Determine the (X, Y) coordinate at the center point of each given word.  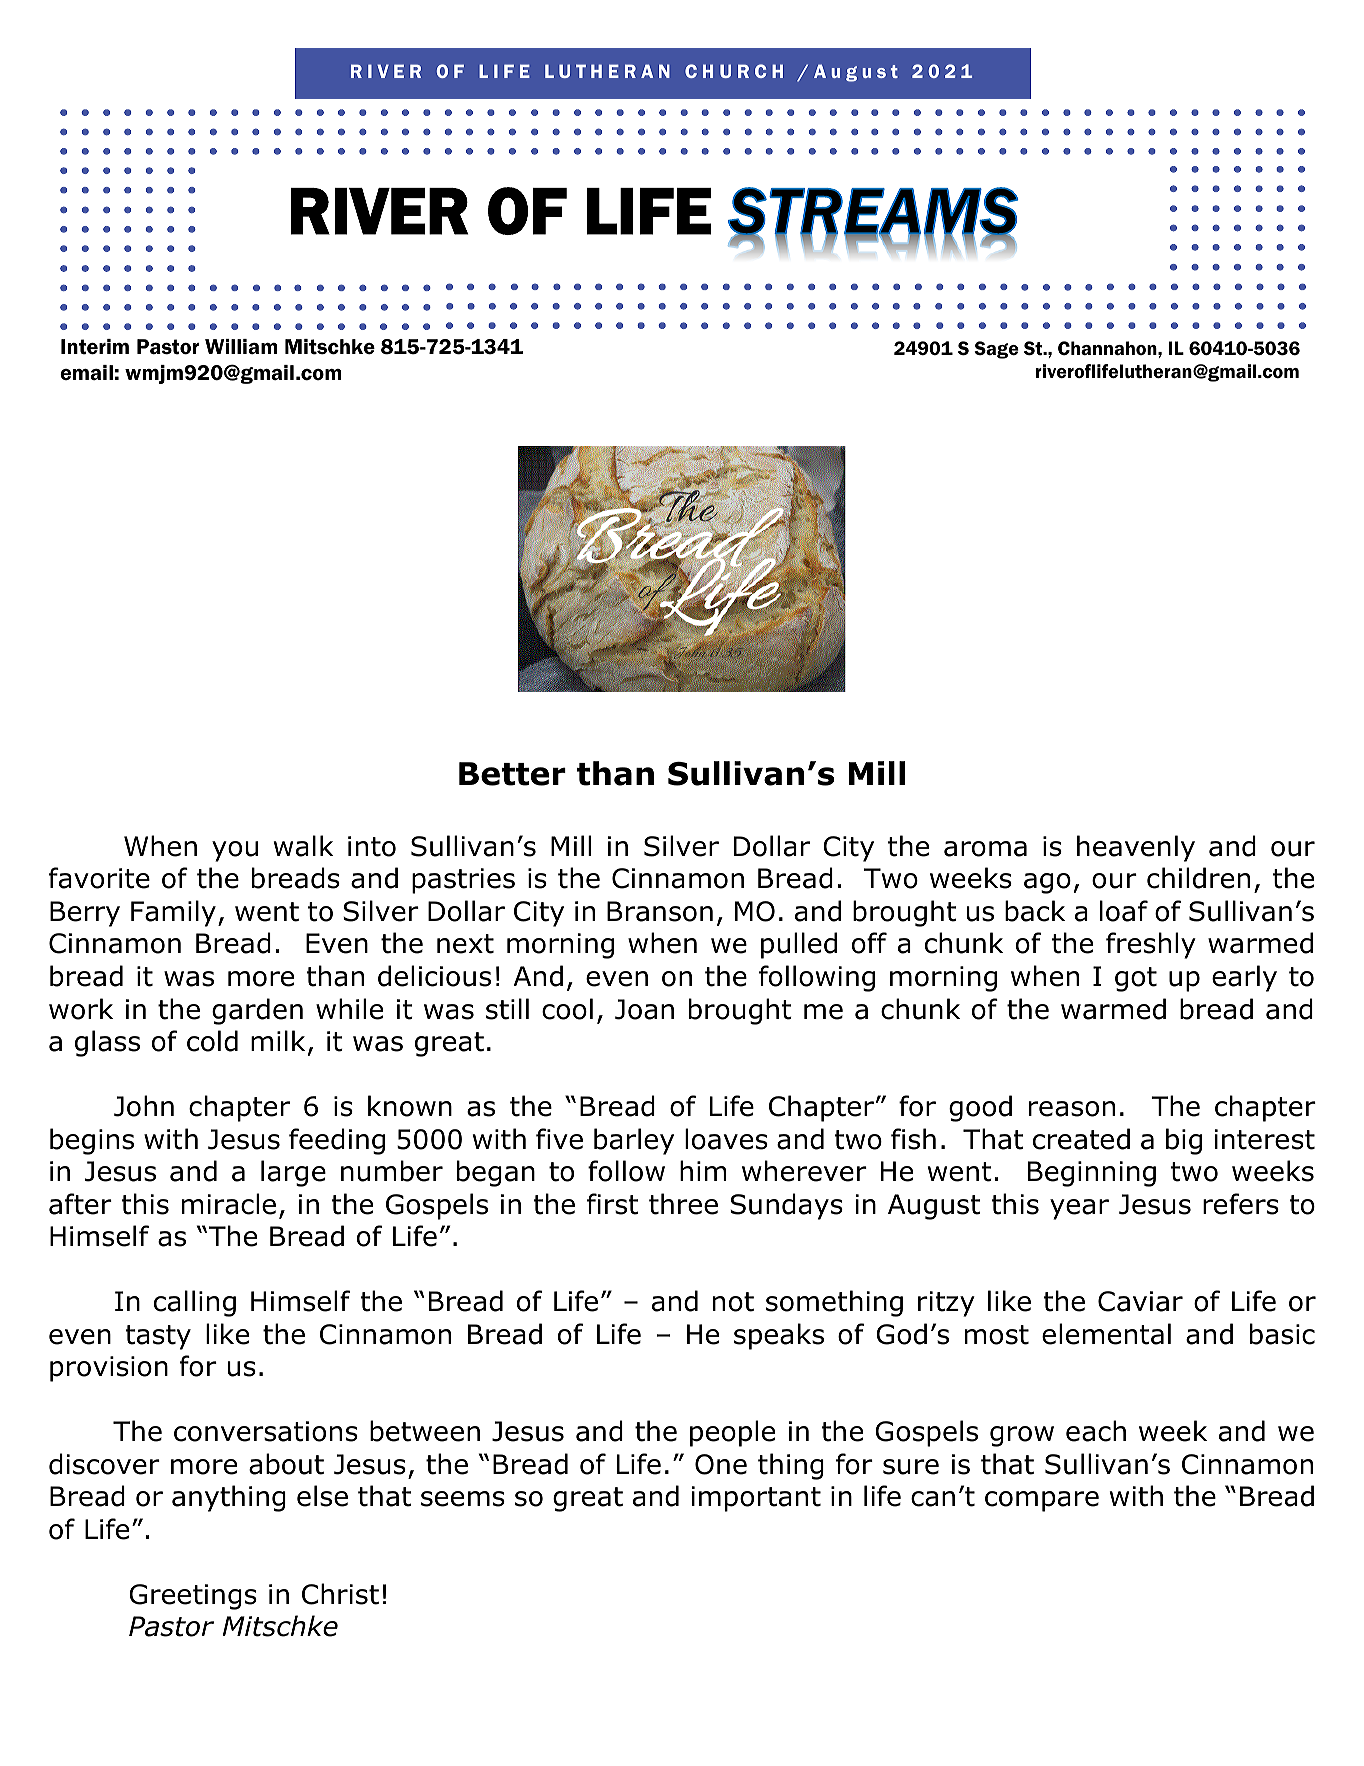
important (756, 1499)
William (241, 346)
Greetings (193, 1597)
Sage (996, 350)
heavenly (1136, 848)
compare (1042, 1501)
